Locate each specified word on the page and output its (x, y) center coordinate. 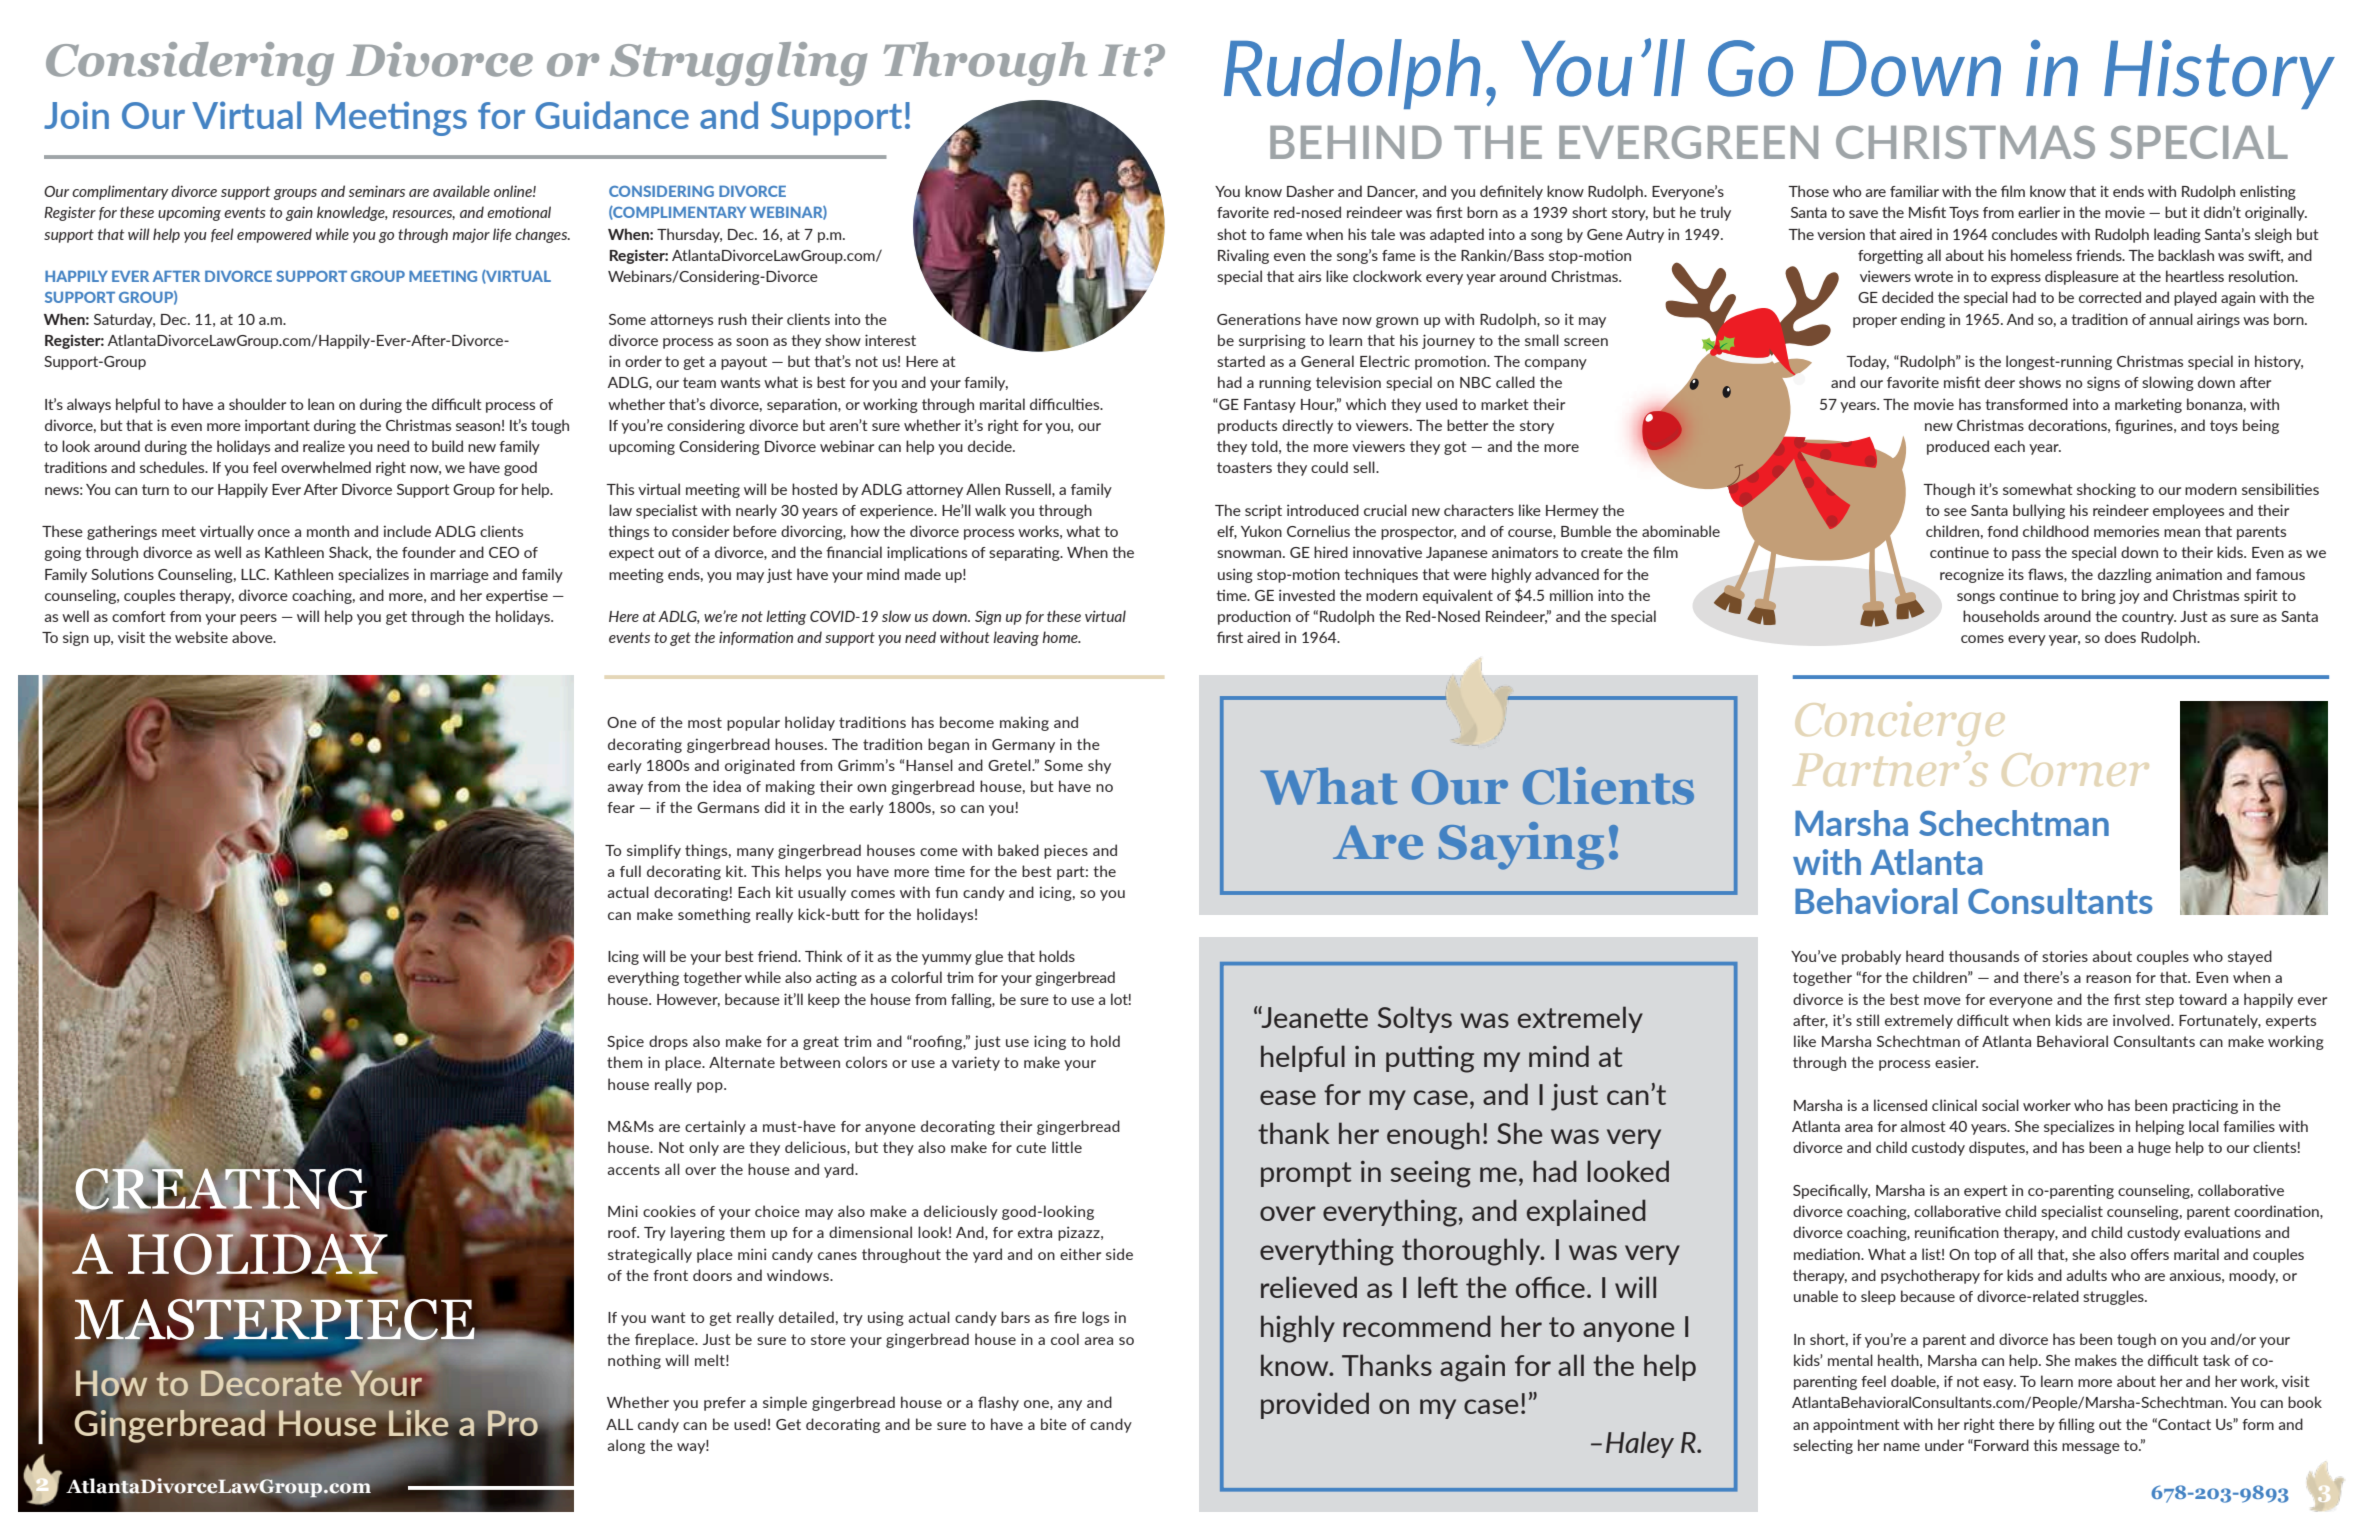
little (1067, 1147)
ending (1923, 320)
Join (76, 115)
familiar (1914, 191)
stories (2065, 956)
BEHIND (1356, 142)
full (630, 871)
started (1241, 361)
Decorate (271, 1383)
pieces (1066, 851)
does (2120, 637)
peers (258, 619)
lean (321, 404)
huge (2154, 1148)
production (1254, 617)
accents (634, 1169)
